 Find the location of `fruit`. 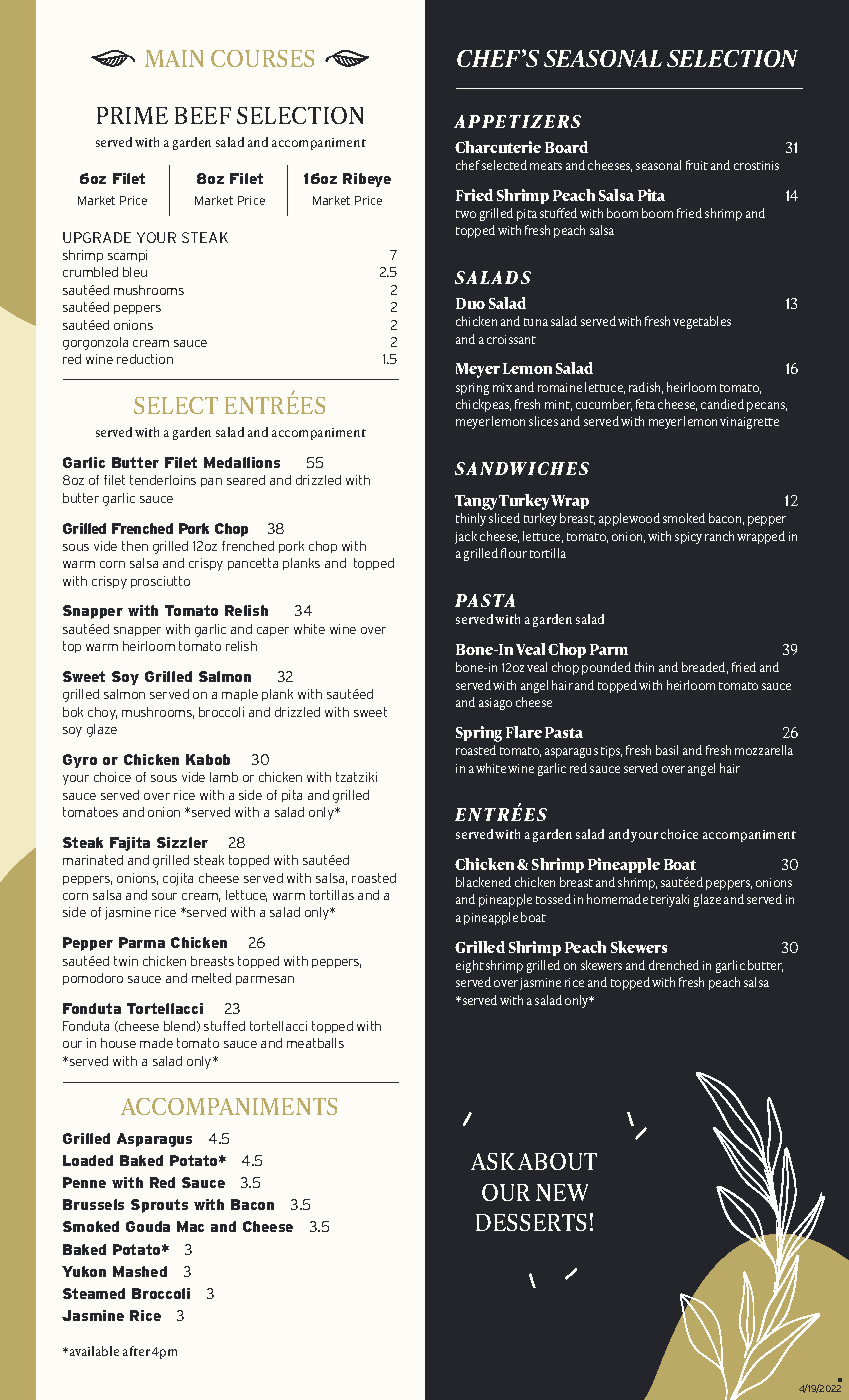

fruit is located at coordinates (697, 165).
